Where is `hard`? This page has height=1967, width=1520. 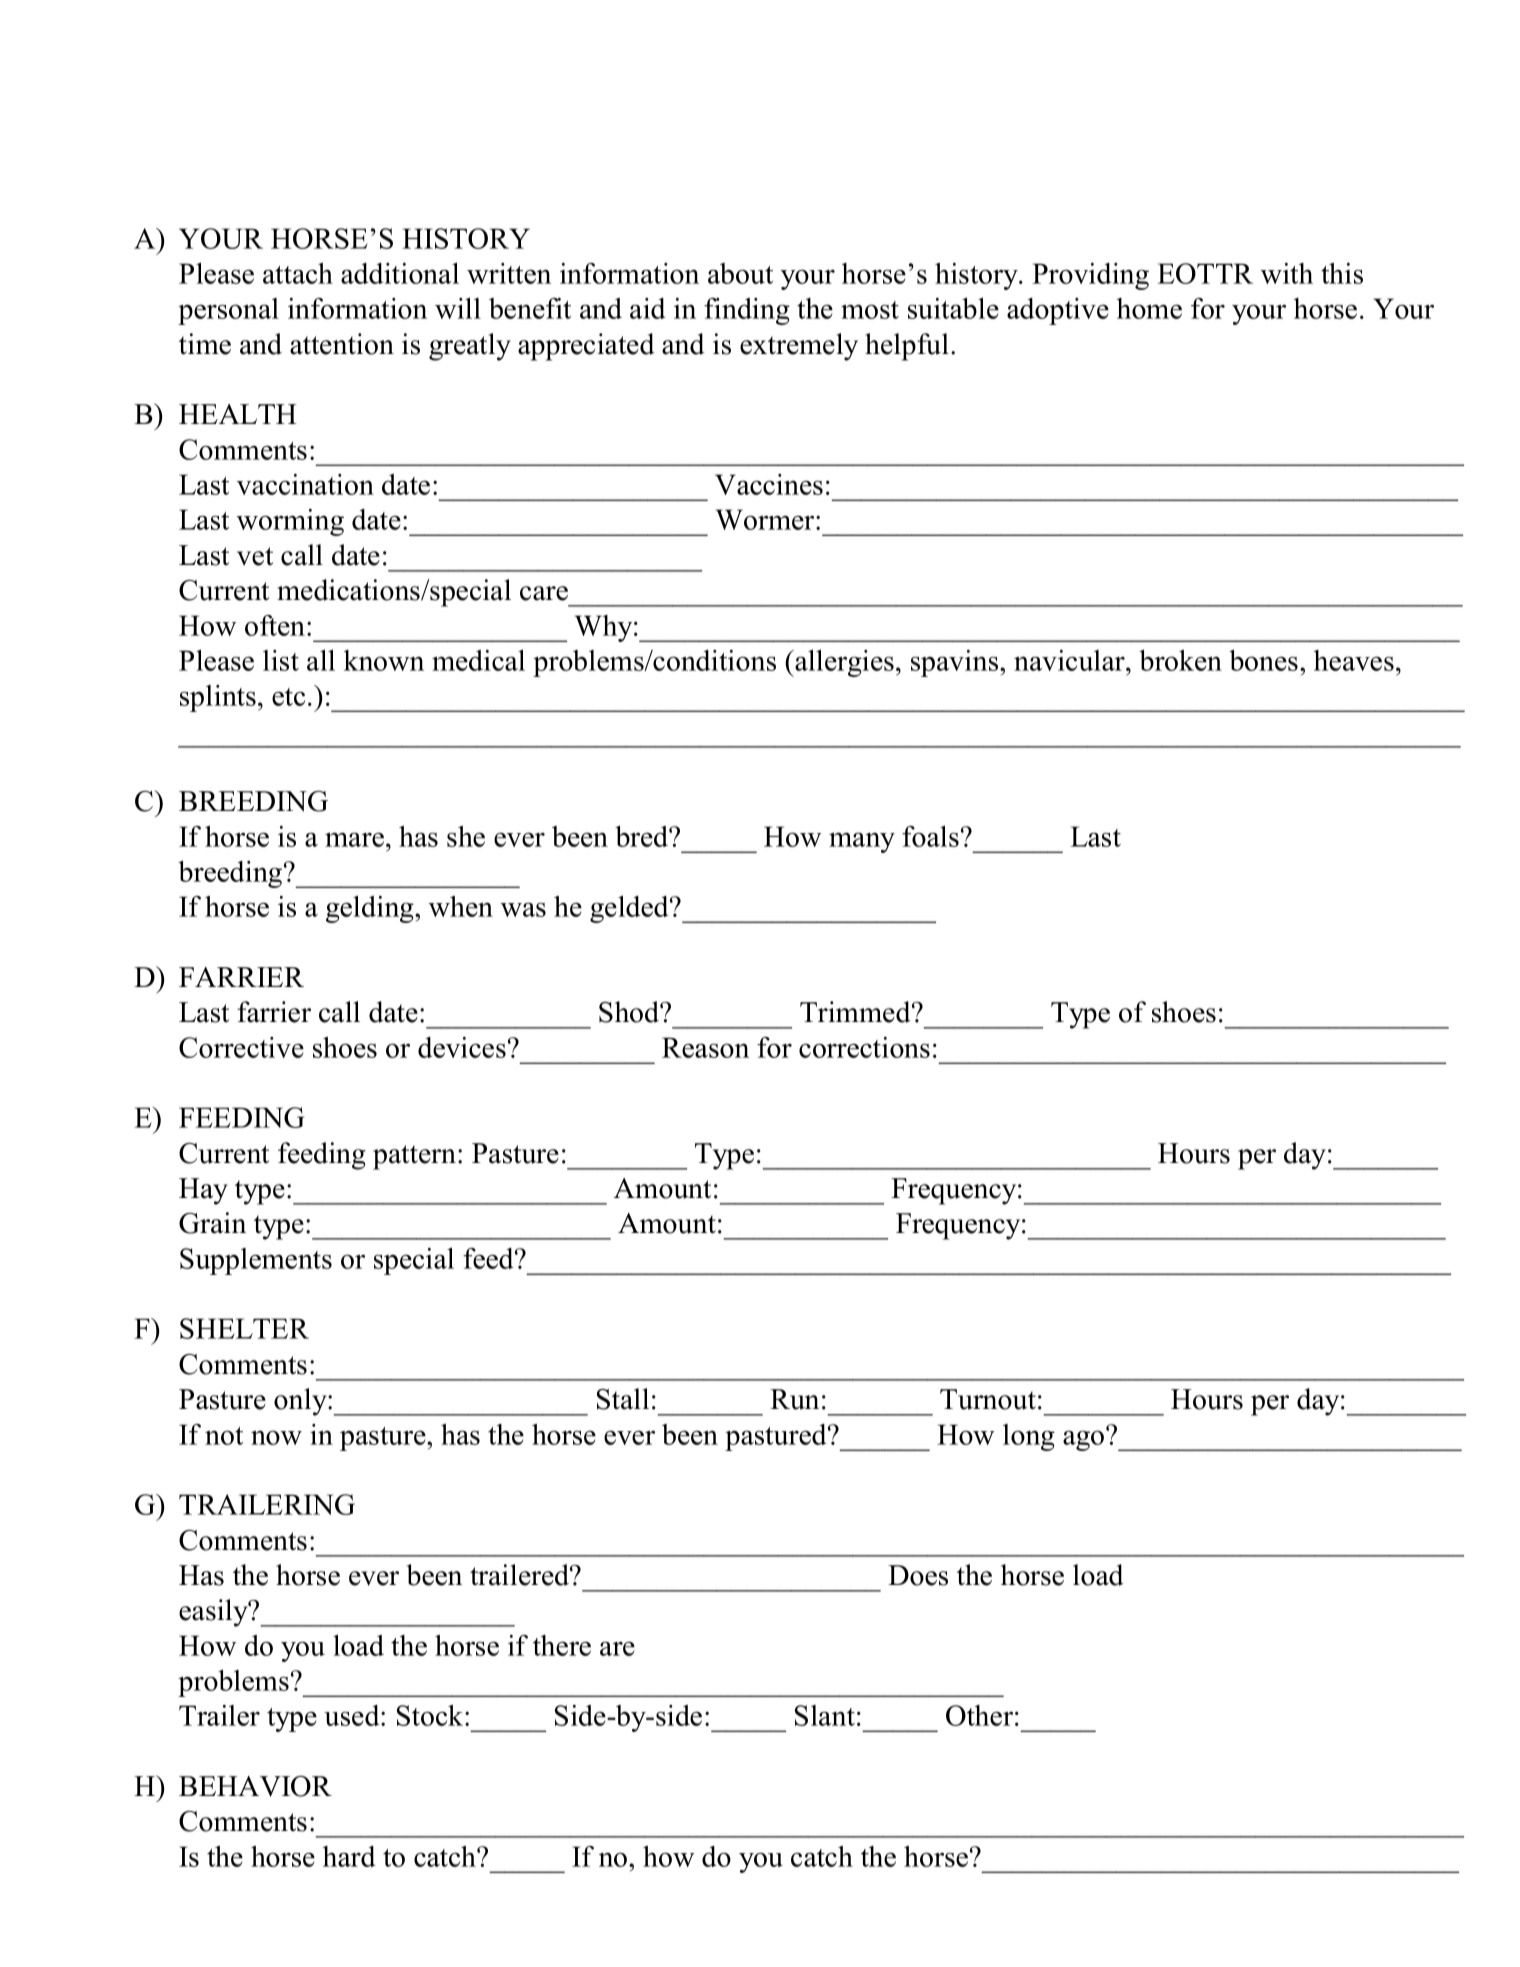 hard is located at coordinates (349, 1856).
